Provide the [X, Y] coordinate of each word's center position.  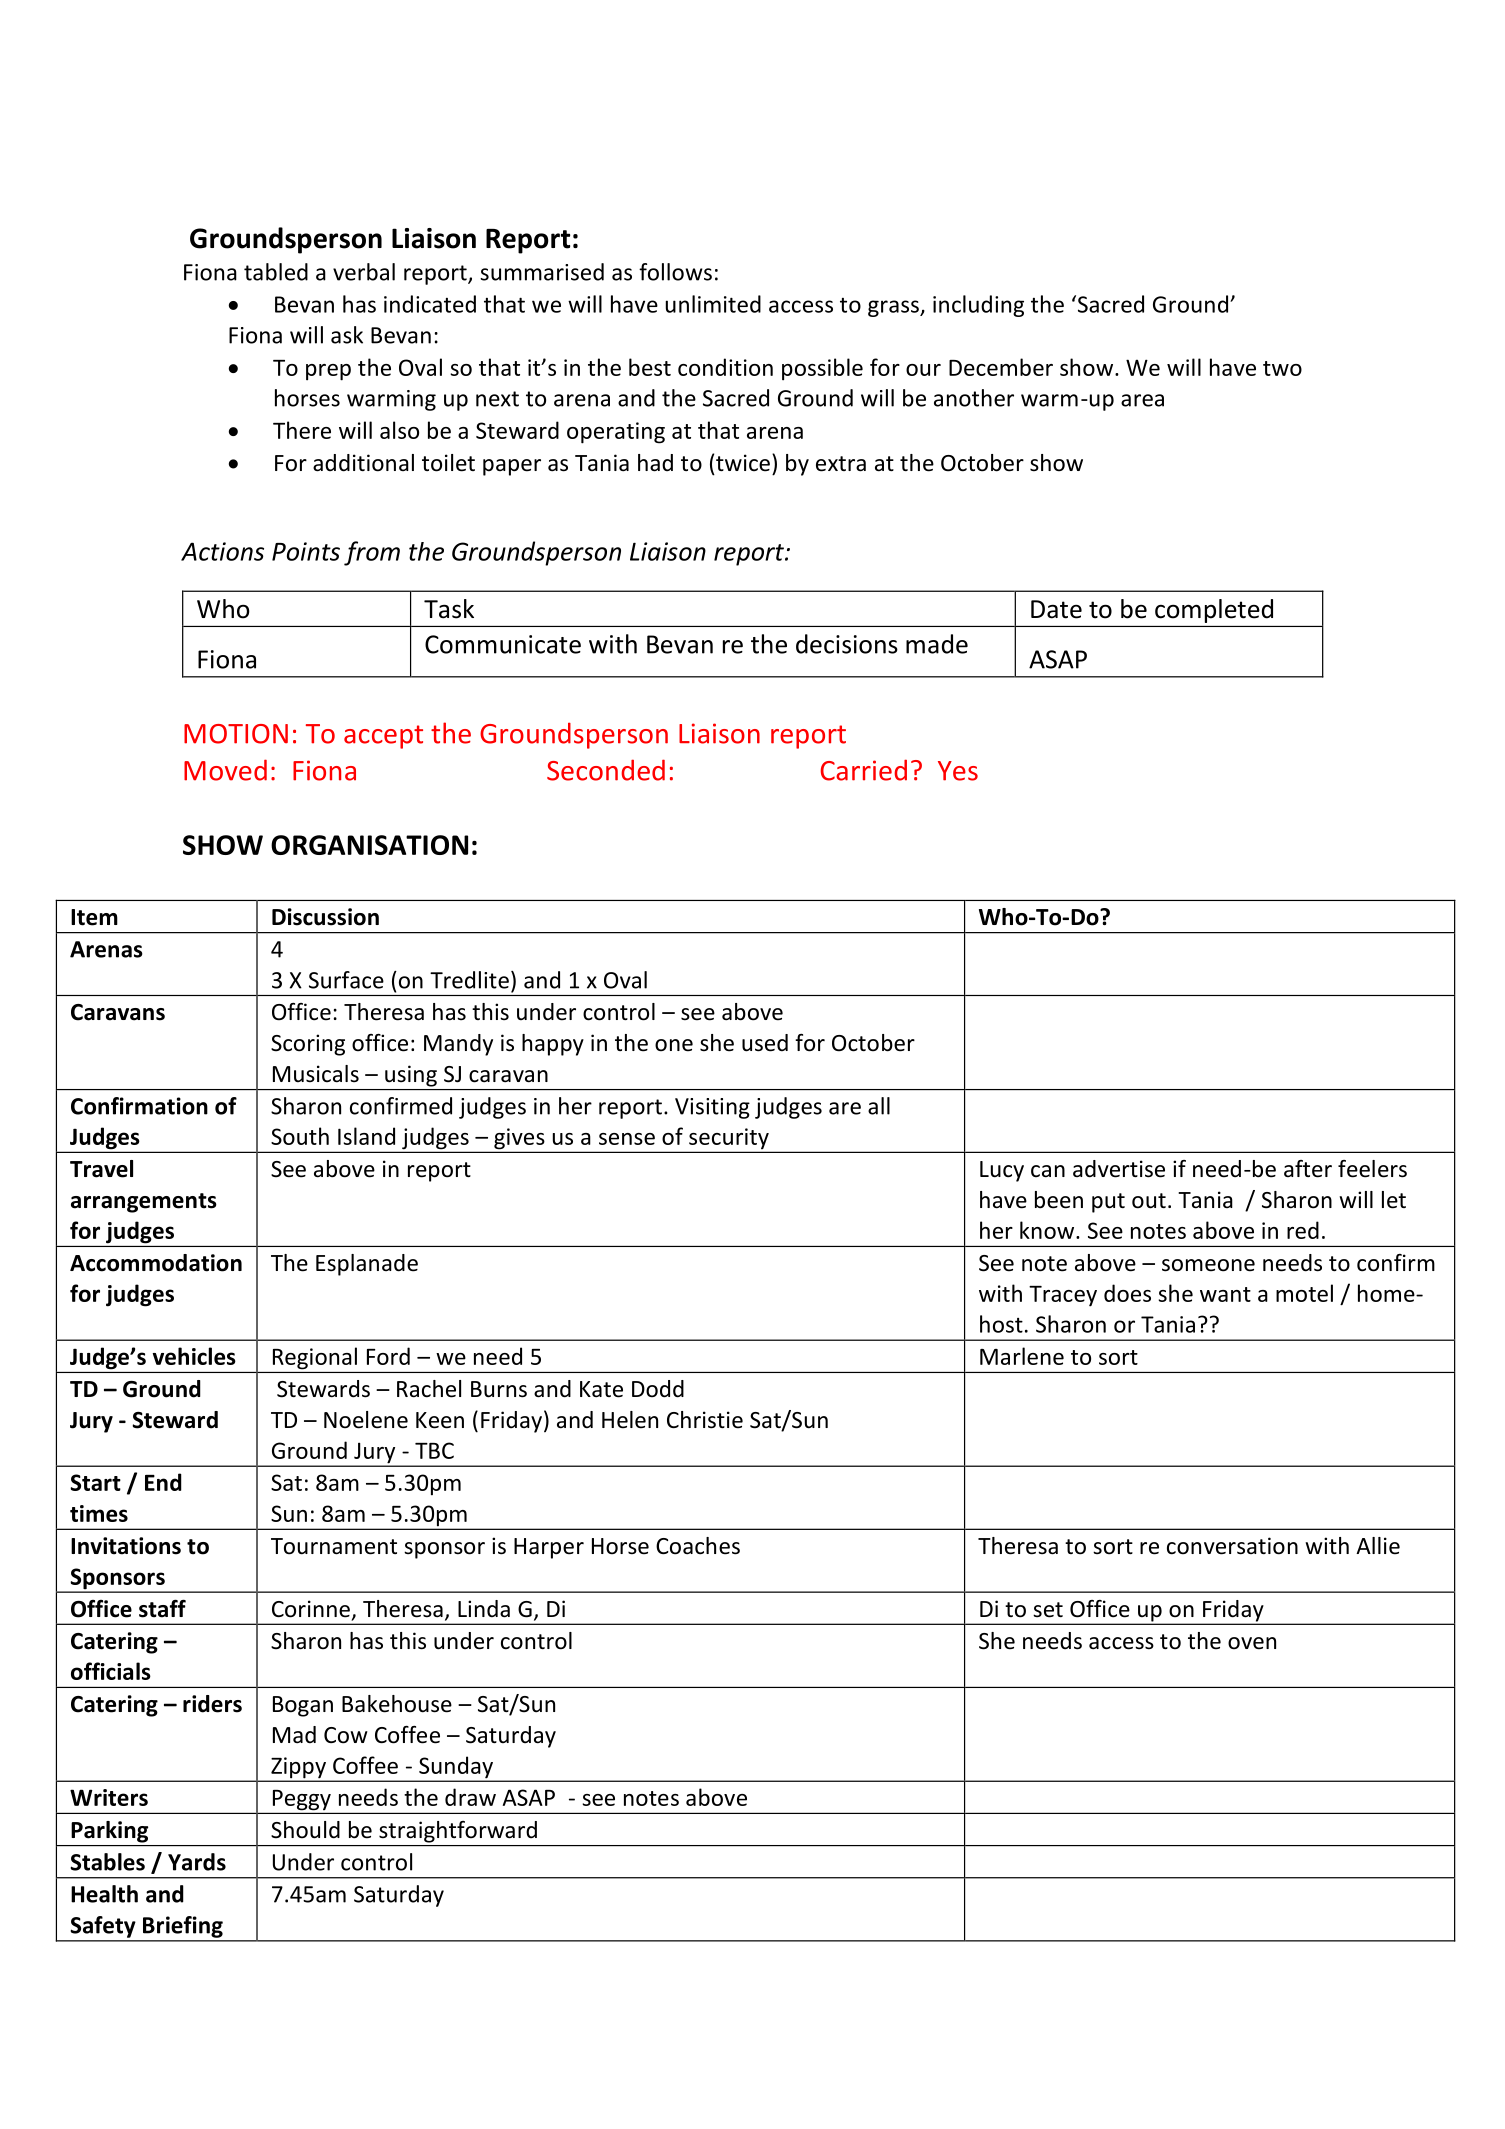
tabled [276, 272]
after [1308, 1169]
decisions [847, 644]
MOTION [236, 734]
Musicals [316, 1074]
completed [1214, 611]
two [1282, 368]
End [163, 1482]
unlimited [713, 304]
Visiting [712, 1108]
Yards [197, 1862]
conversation [1232, 1546]
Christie [705, 1420]
